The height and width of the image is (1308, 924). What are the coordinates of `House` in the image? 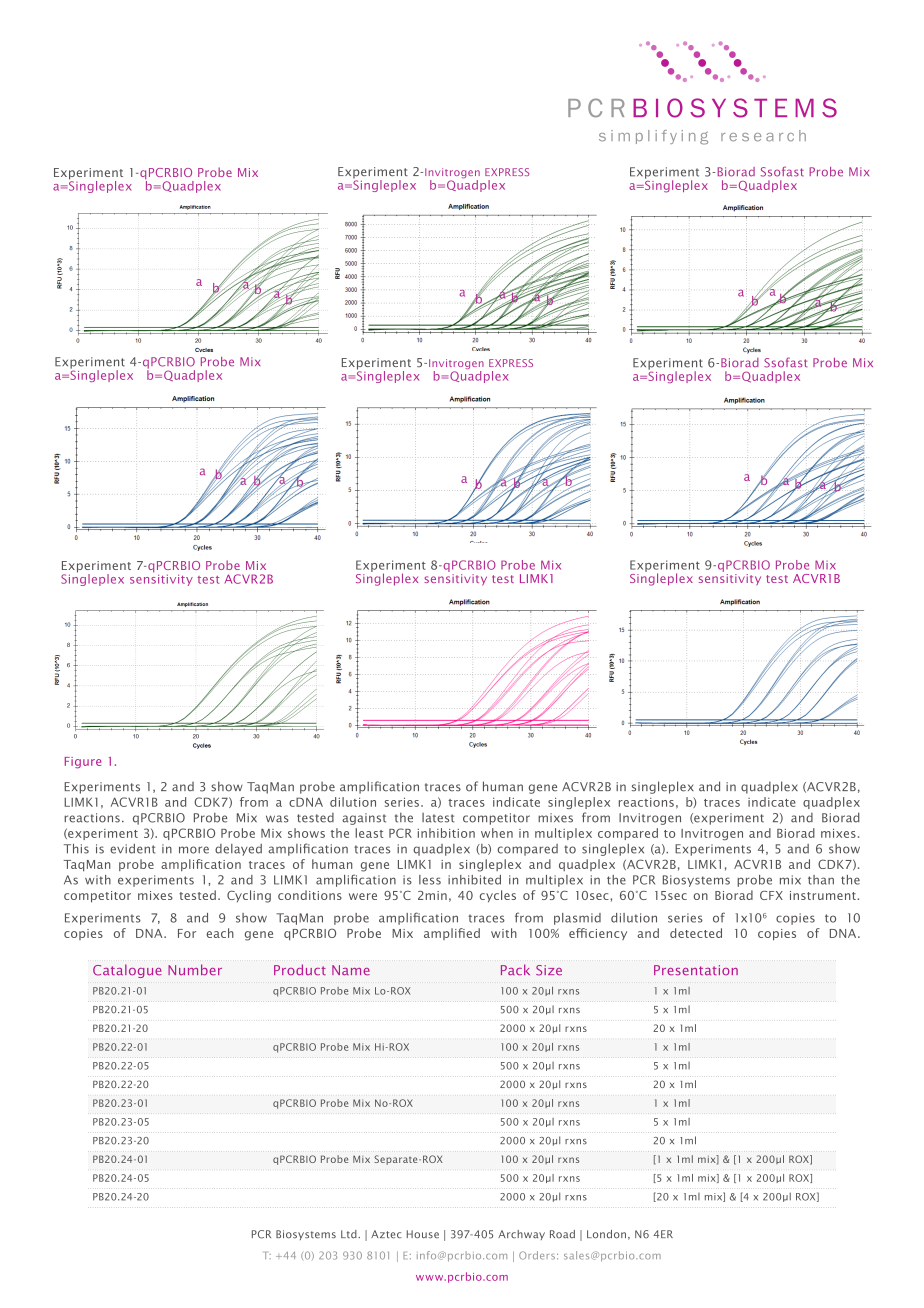 It's located at (423, 1234).
